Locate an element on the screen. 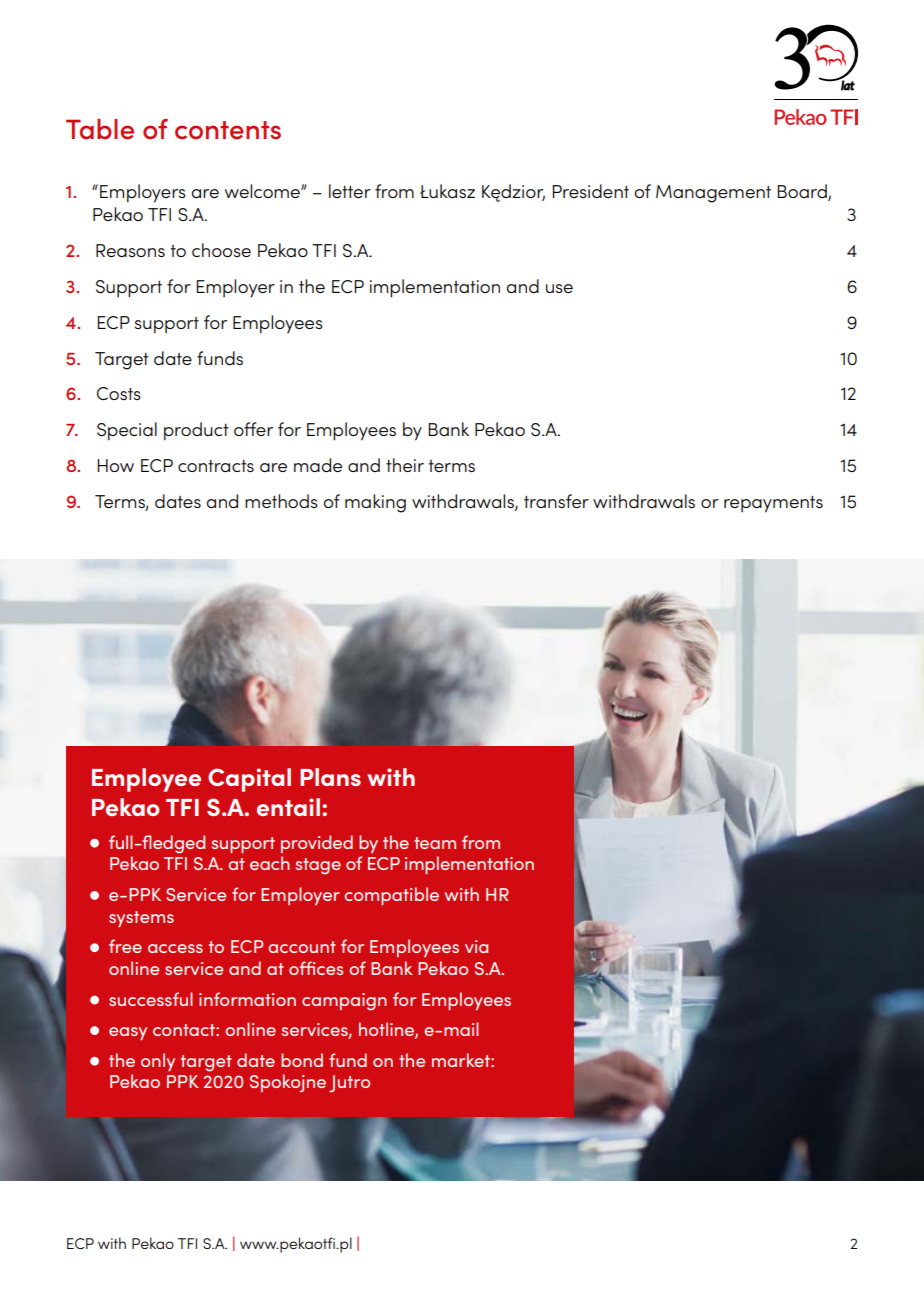 This screenshot has width=924, height=1308. contents is located at coordinates (228, 130).
